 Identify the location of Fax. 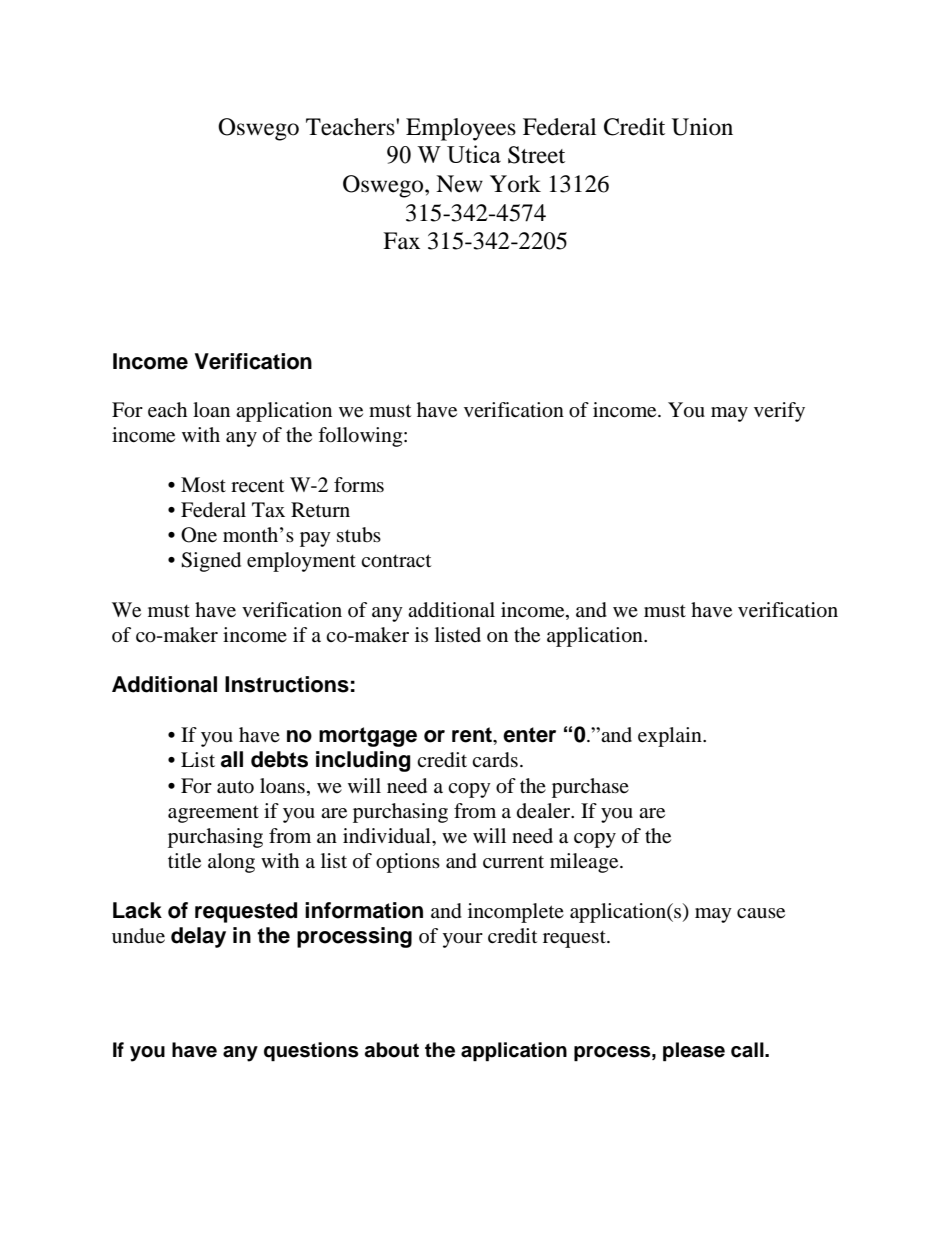
(401, 241).
